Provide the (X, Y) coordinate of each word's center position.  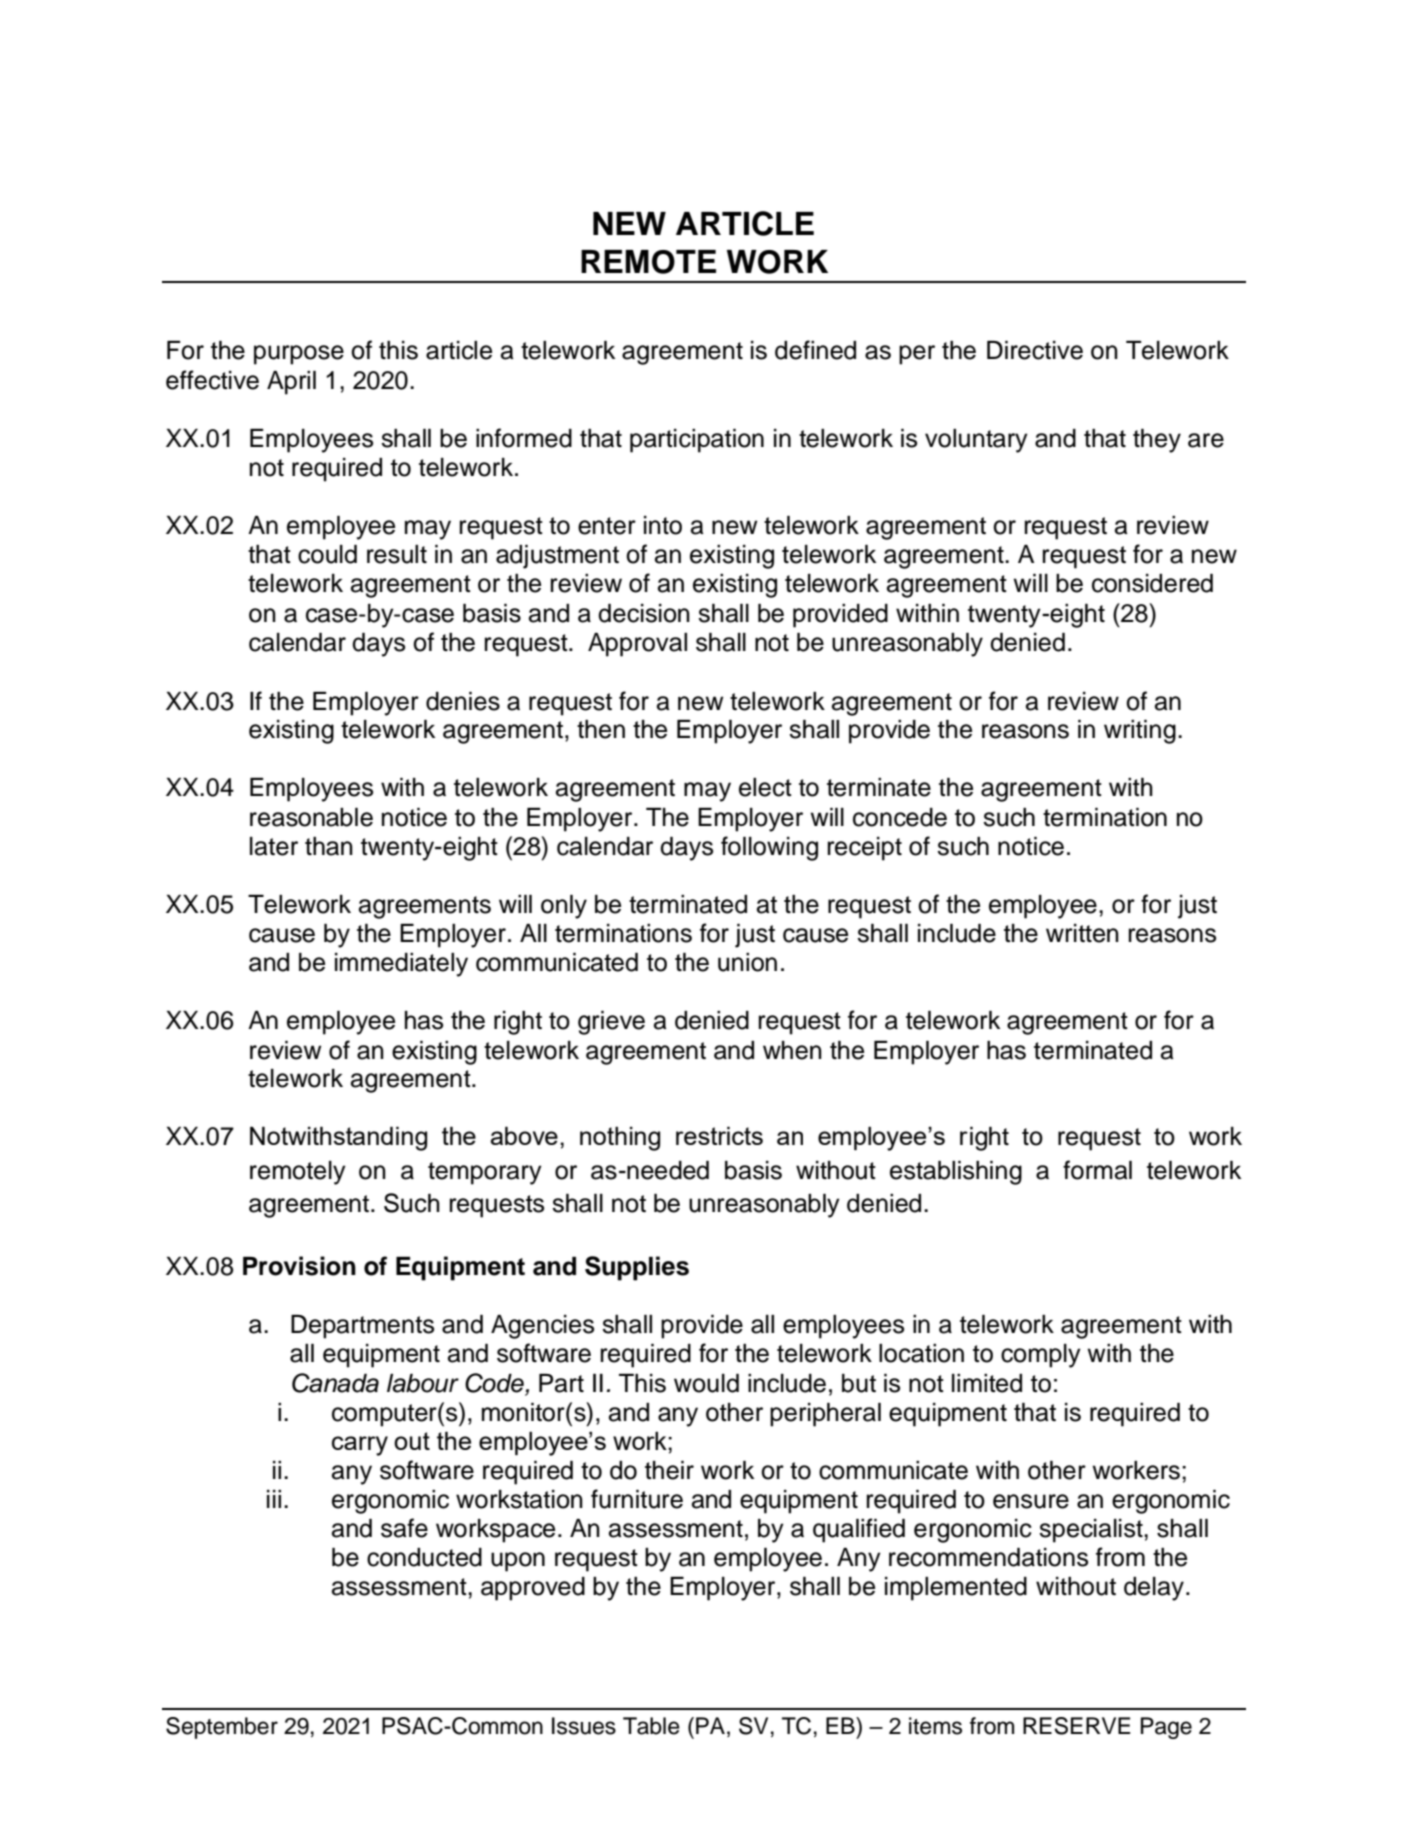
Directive (1035, 350)
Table (651, 1726)
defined (815, 350)
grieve (611, 1023)
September (222, 1728)
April (291, 383)
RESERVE (1077, 1726)
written (1082, 933)
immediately (401, 965)
